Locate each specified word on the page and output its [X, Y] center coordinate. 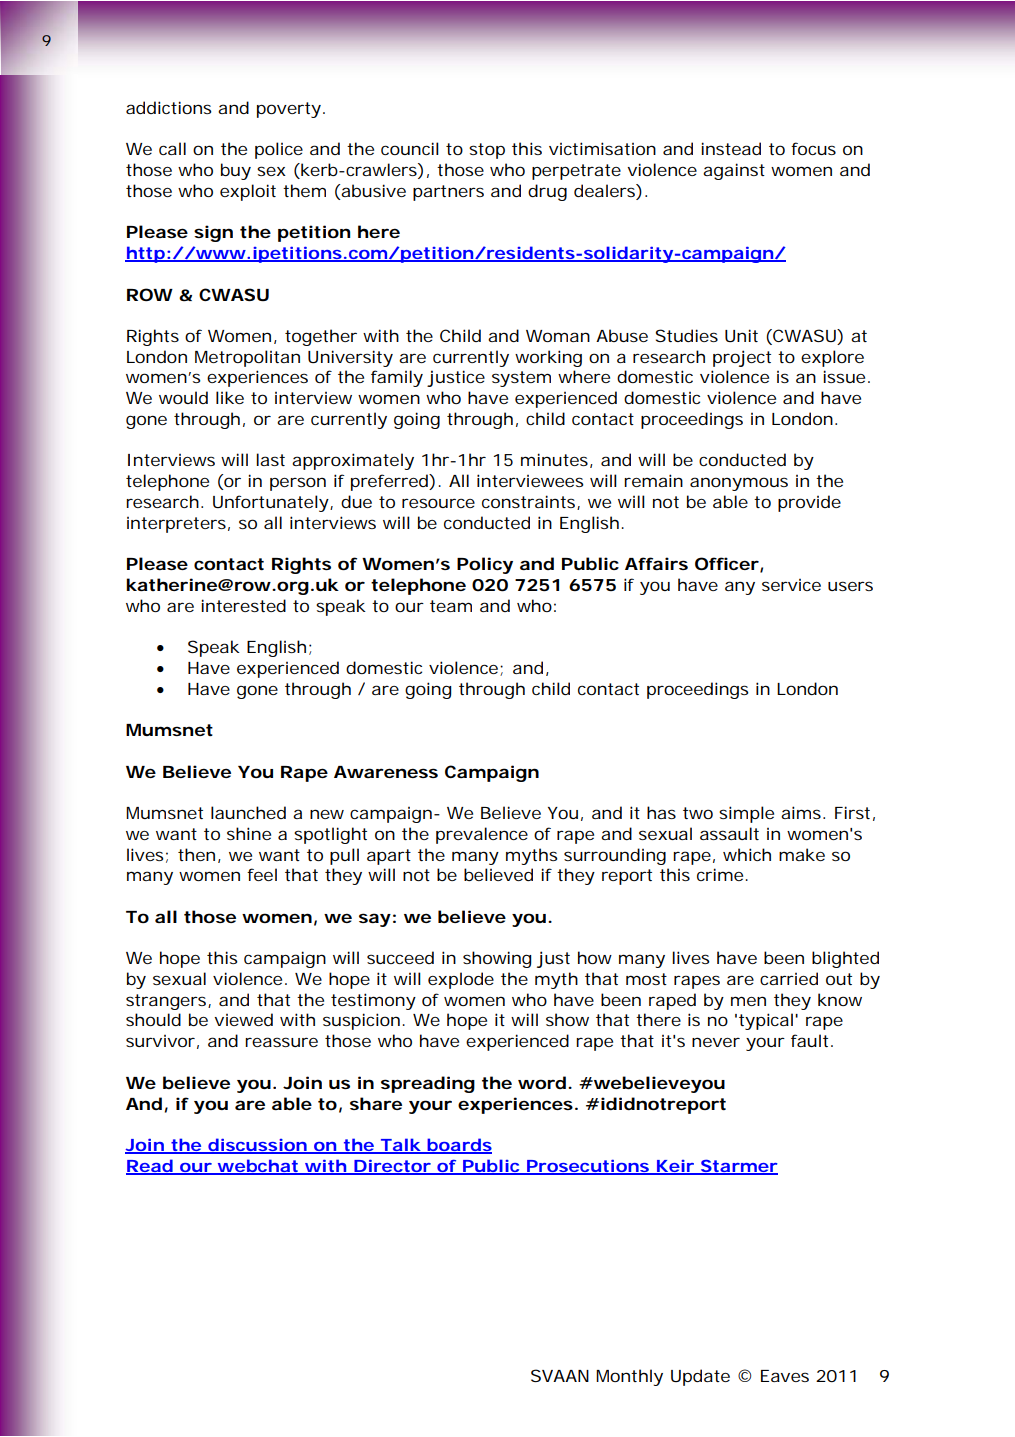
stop [487, 151]
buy [236, 171]
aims [803, 812]
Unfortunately [273, 503]
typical [767, 1021]
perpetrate [576, 172]
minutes [557, 460]
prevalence [482, 835]
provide [809, 503]
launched [248, 812]
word [544, 1082]
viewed [243, 1019]
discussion [258, 1146]
